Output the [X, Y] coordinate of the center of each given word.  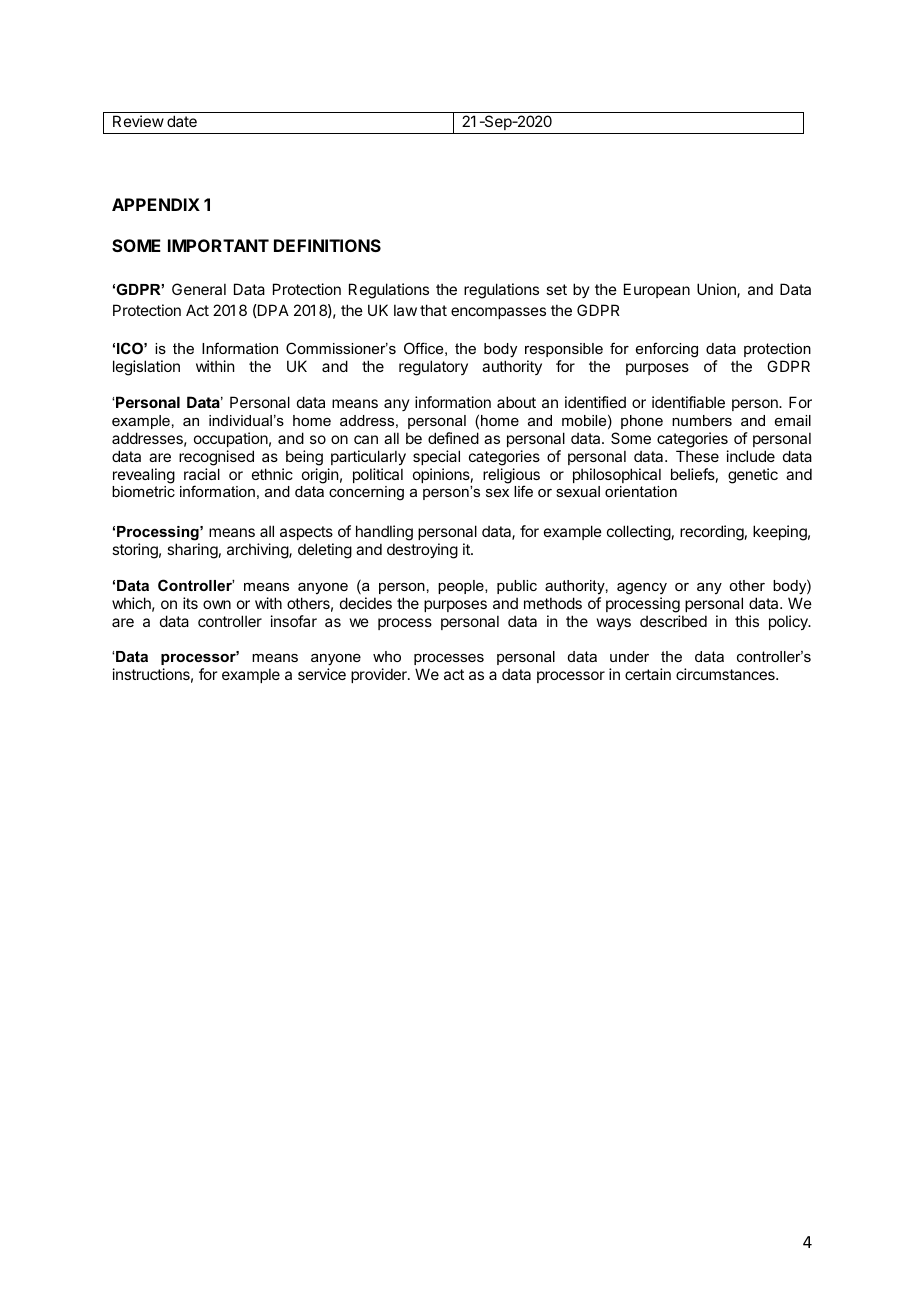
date [182, 121]
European [657, 290]
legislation [146, 368]
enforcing [667, 350]
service [322, 674]
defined [453, 438]
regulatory [433, 368]
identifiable [688, 402]
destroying [422, 551]
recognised [216, 458]
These [697, 456]
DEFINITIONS [327, 245]
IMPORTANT [218, 245]
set [556, 289]
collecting [639, 533]
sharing [192, 551]
